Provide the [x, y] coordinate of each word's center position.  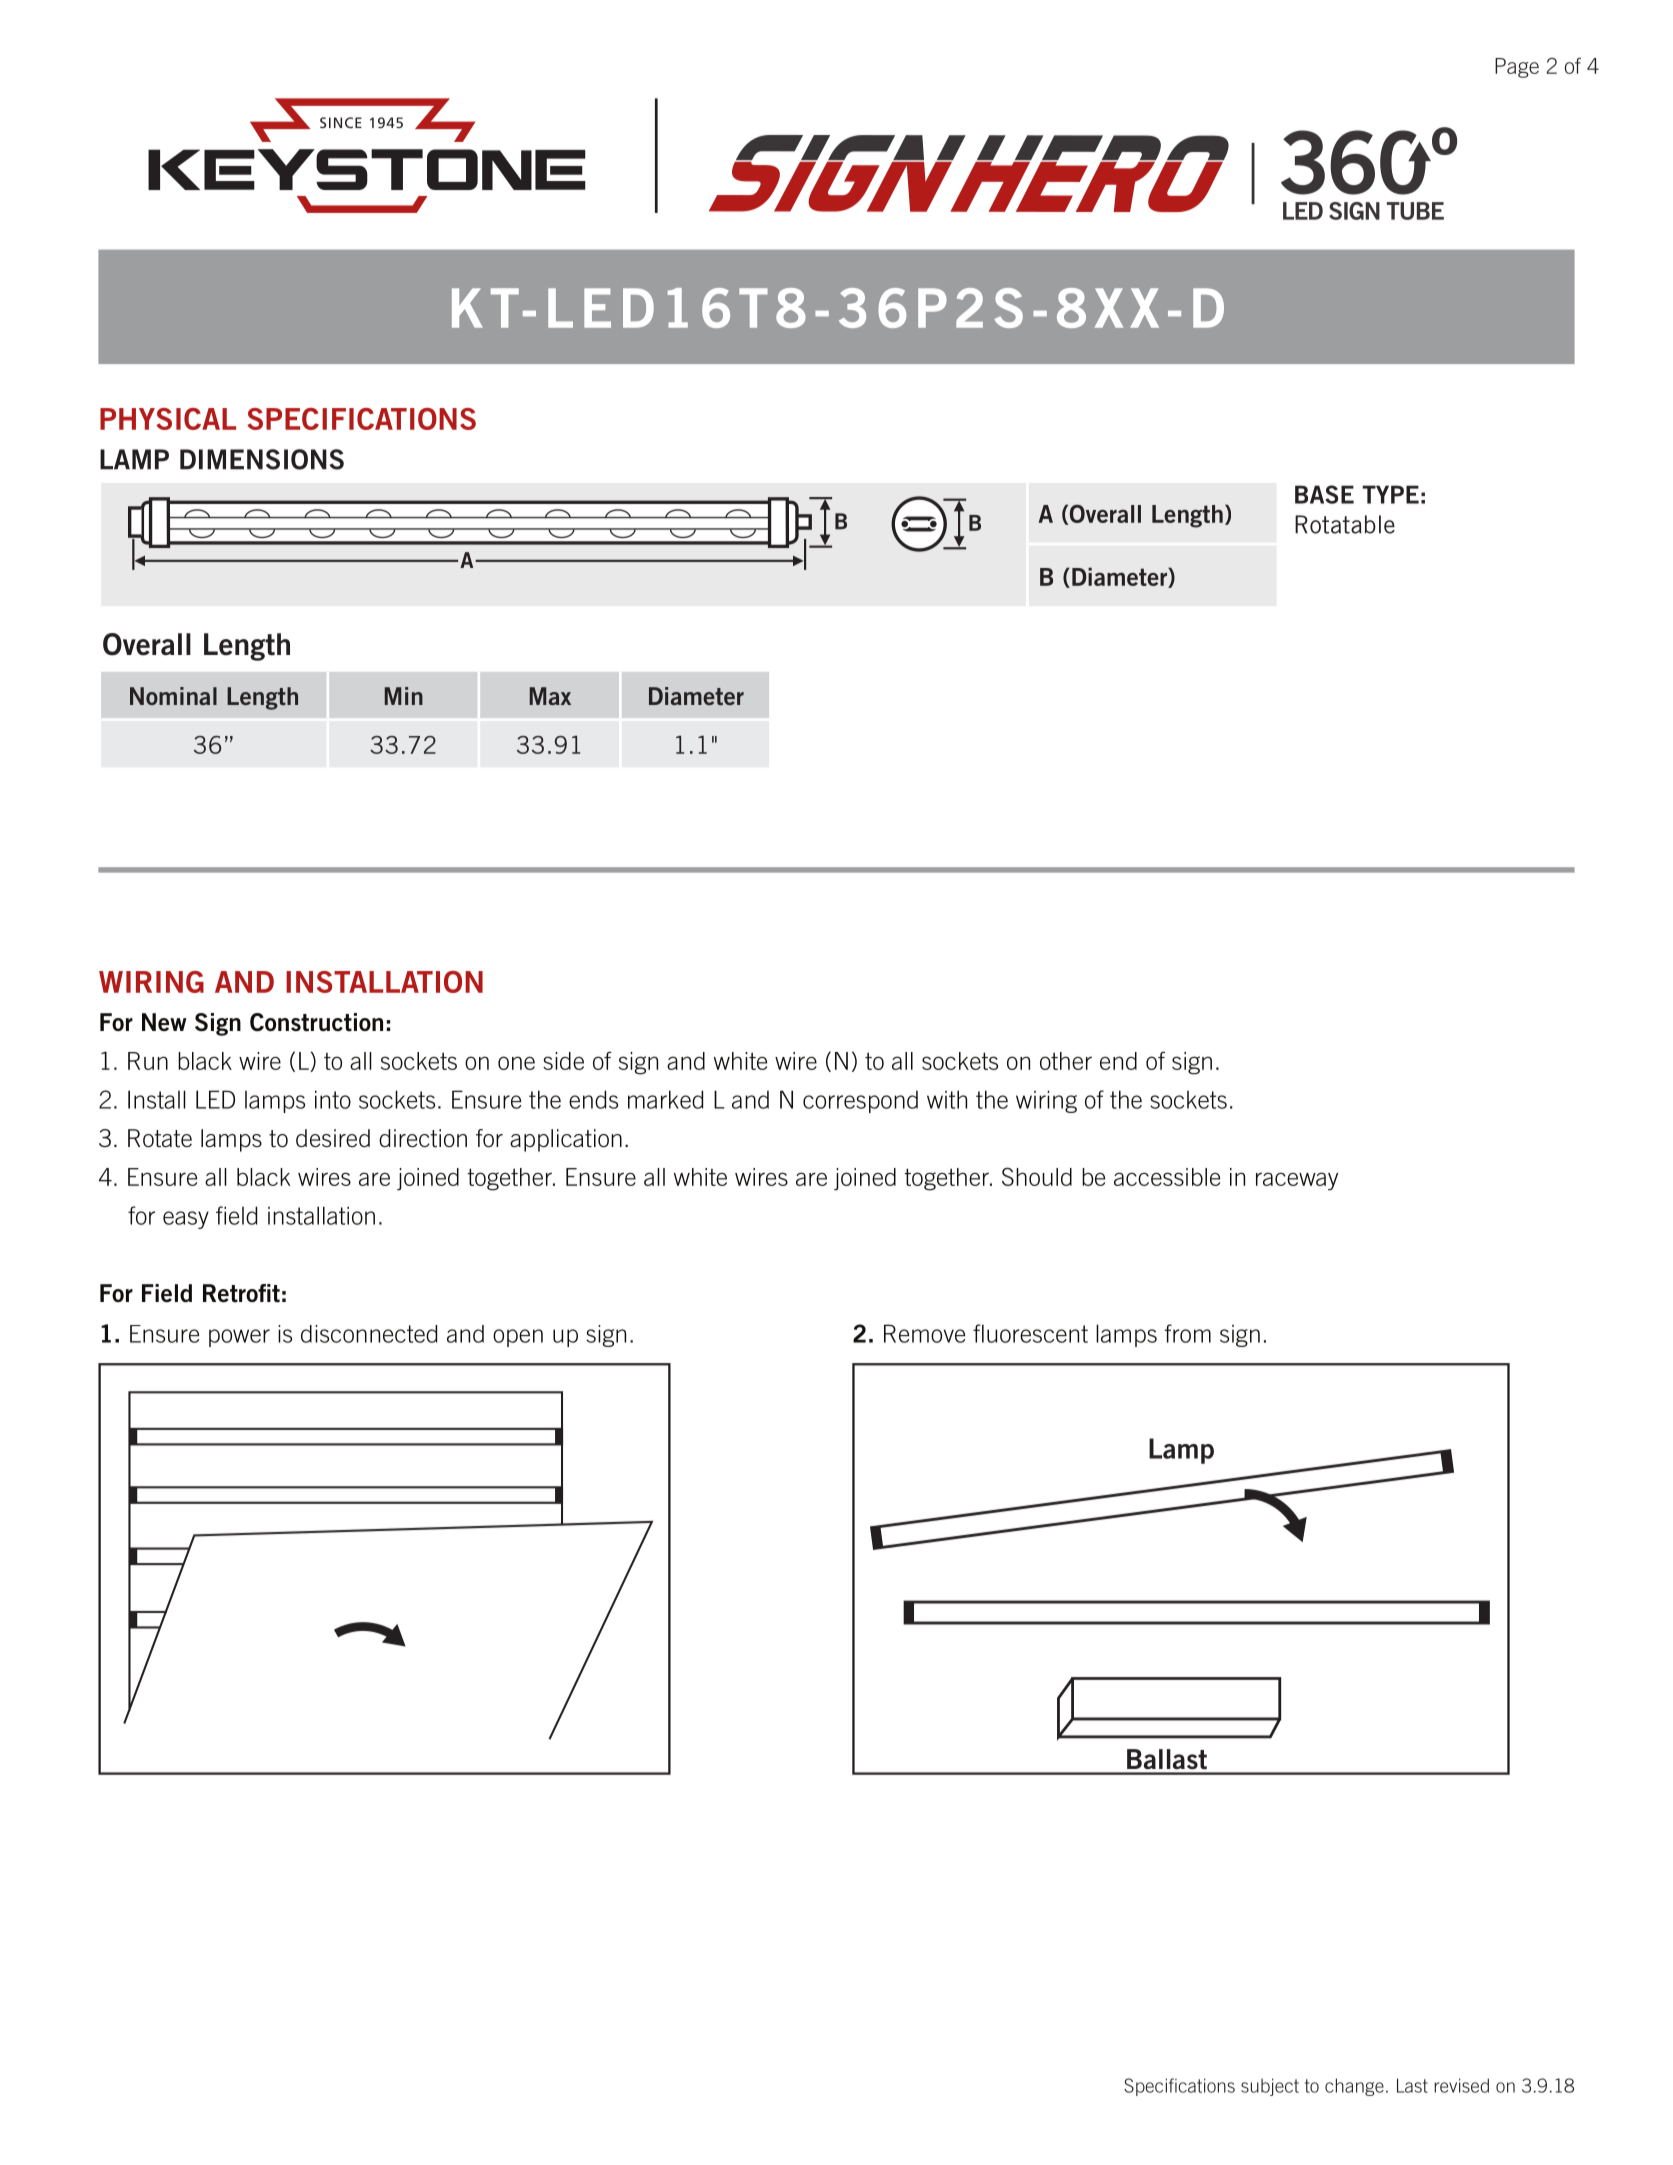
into [333, 1099]
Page [1517, 68]
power [239, 1338]
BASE [1324, 494]
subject [1270, 2087]
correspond [860, 1101]
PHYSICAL [168, 419]
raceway [1297, 1181]
